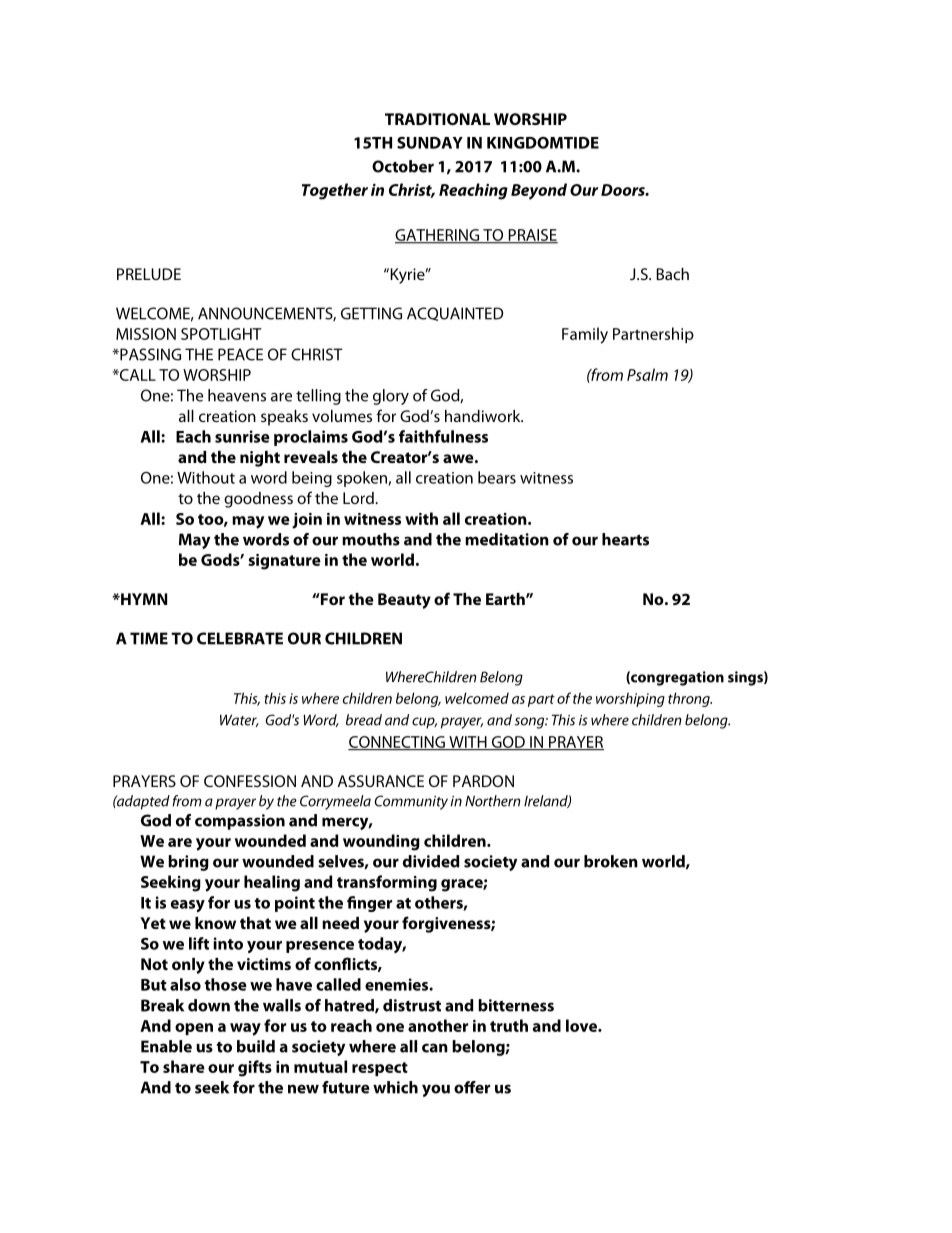 This image has height=1233, width=952. I want to click on share, so click(184, 1066).
